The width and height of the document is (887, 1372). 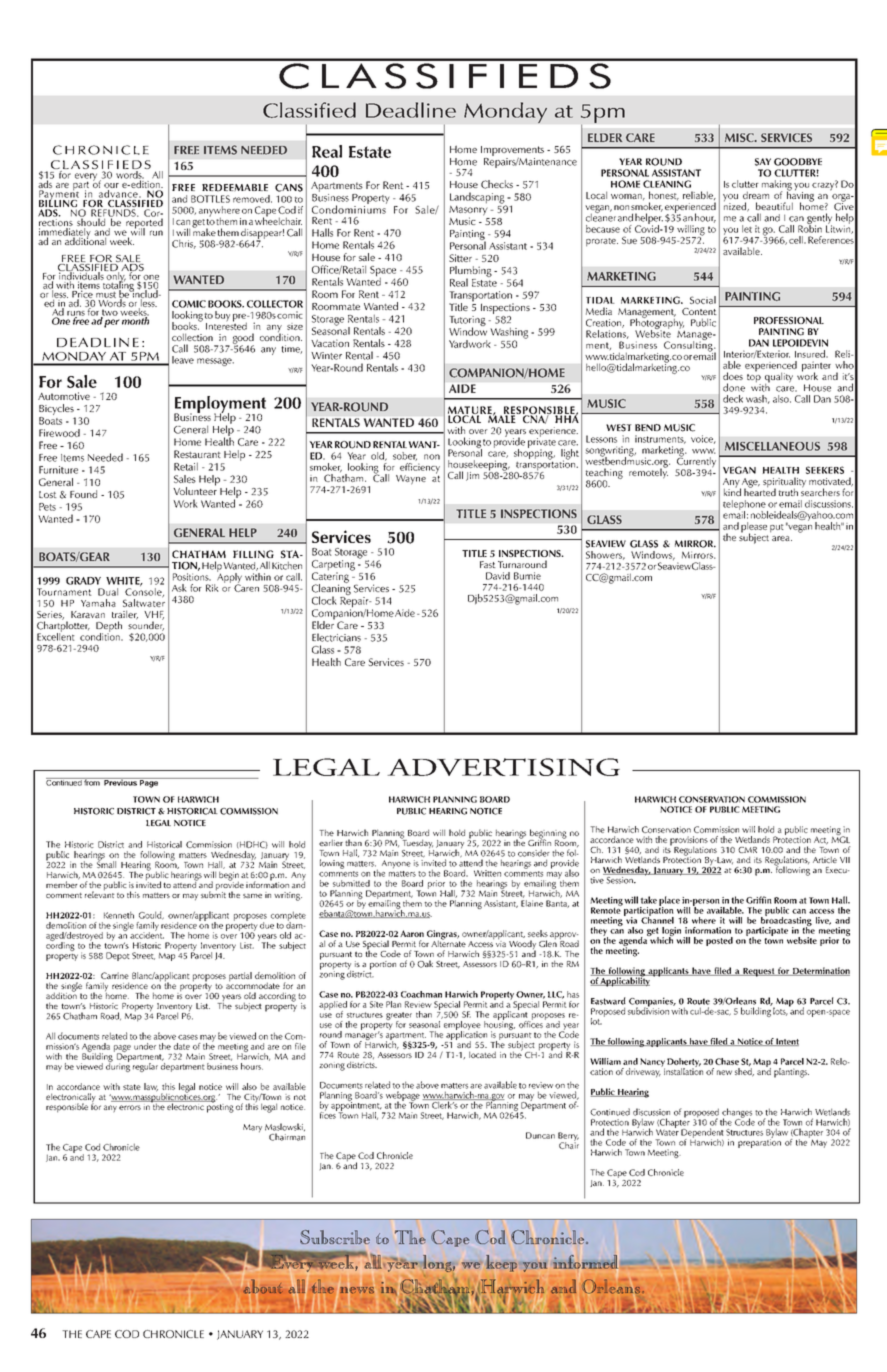 What do you see at coordinates (756, 195) in the document?
I see `dream` at bounding box center [756, 195].
